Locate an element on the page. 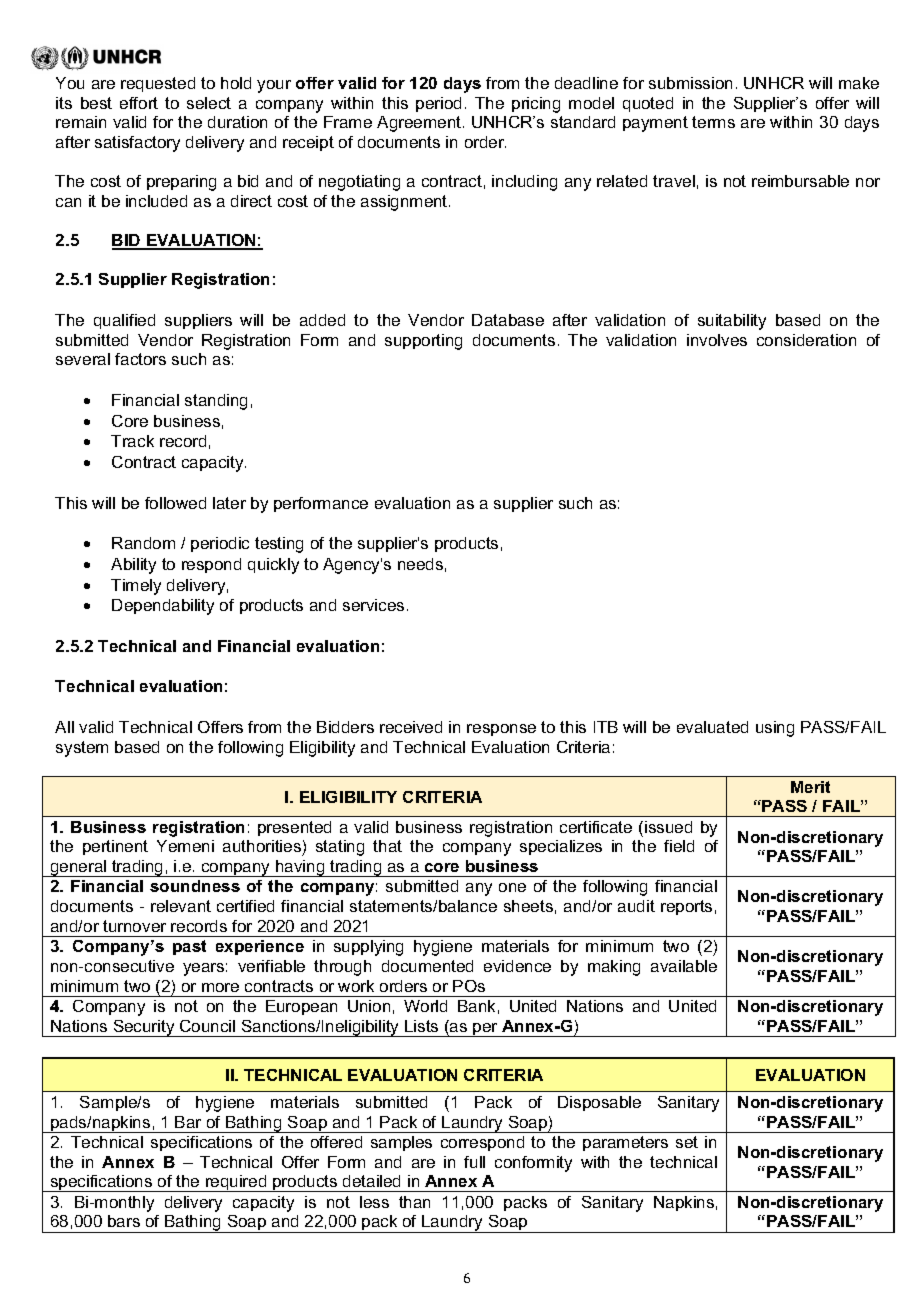 This document has width=924, height=1308. full is located at coordinates (474, 1162).
